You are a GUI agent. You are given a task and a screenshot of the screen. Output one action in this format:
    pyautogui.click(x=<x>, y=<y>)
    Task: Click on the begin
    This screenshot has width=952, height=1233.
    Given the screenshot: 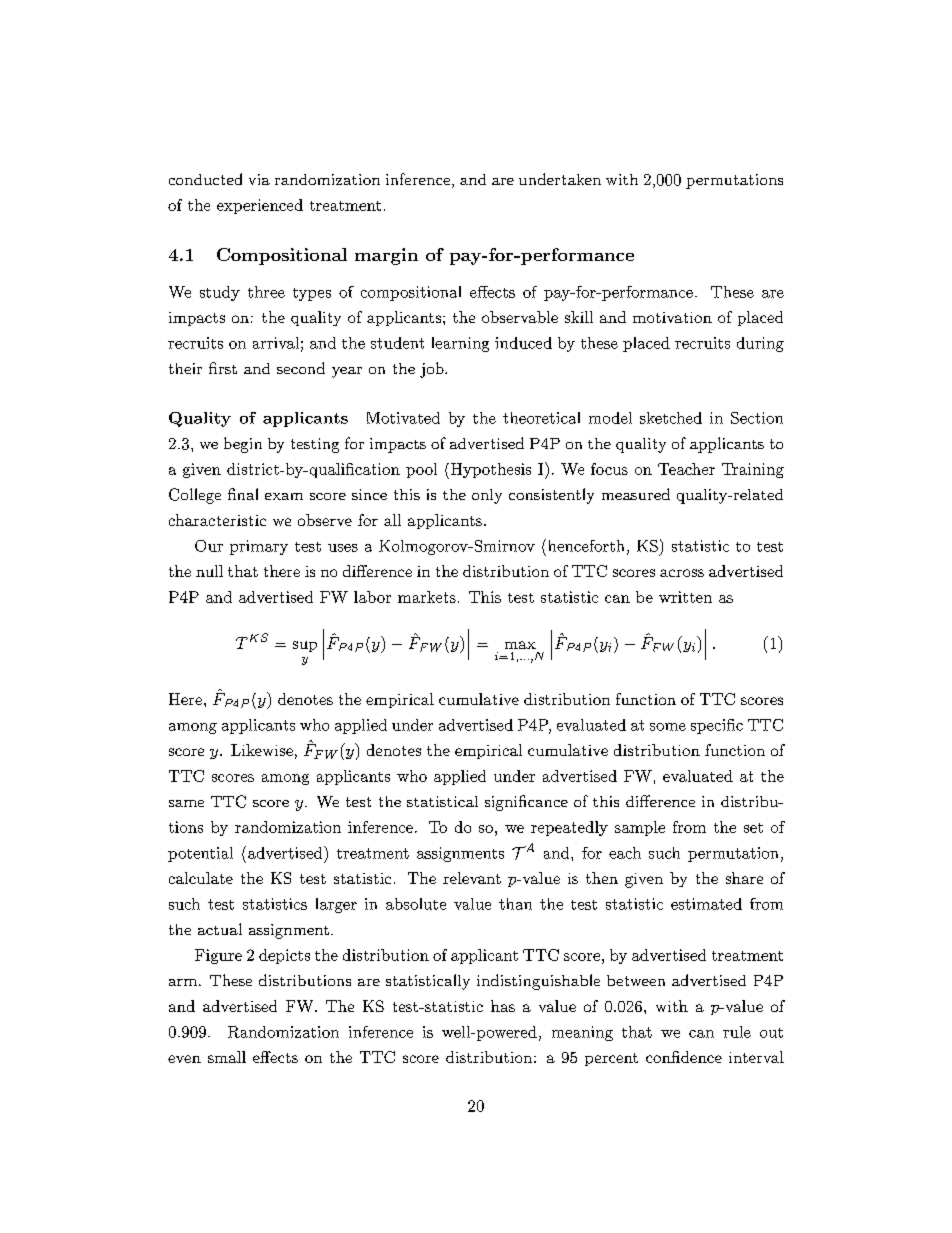 What is the action you would take?
    pyautogui.click(x=243, y=445)
